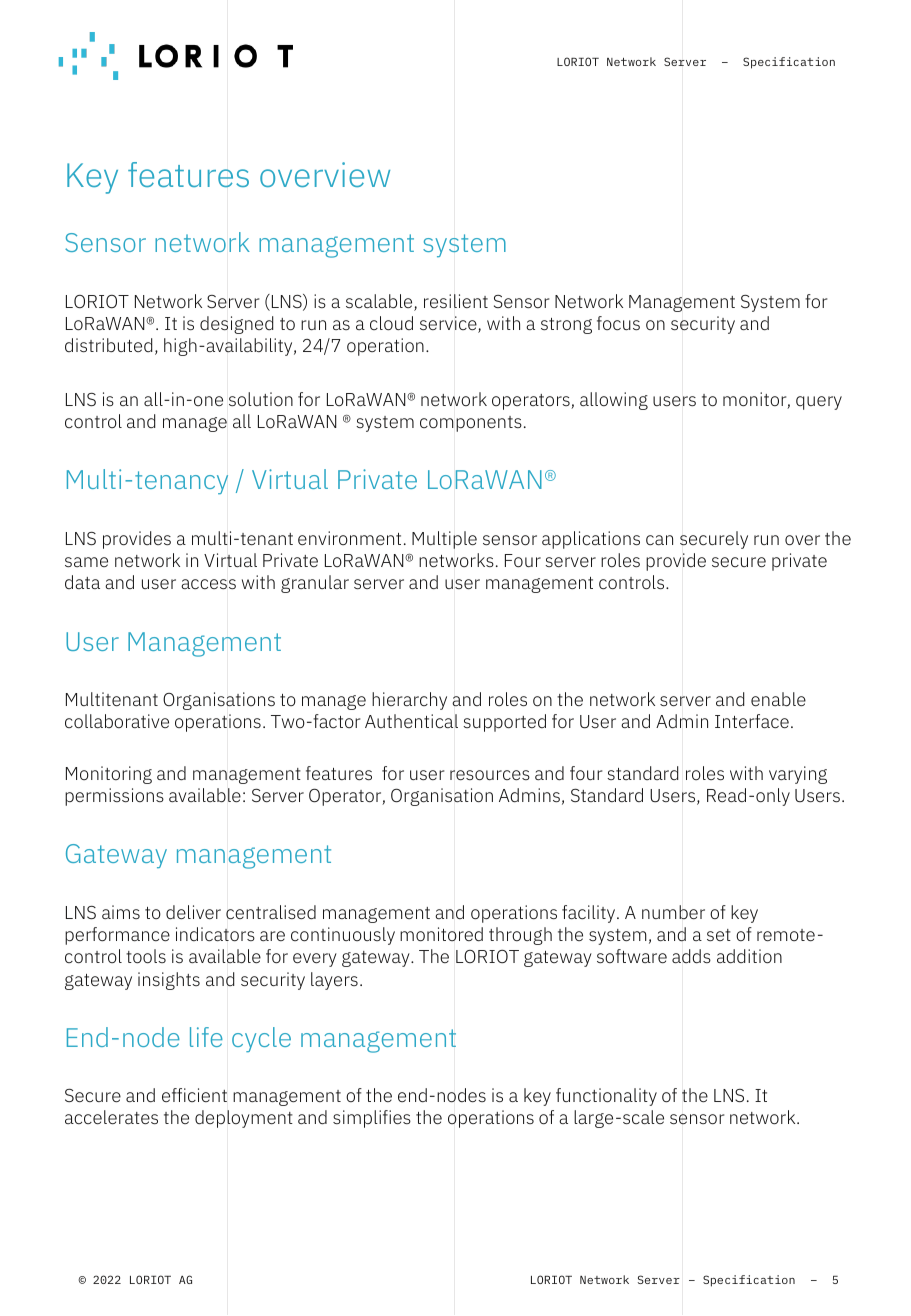  I want to click on service, so click(449, 324).
